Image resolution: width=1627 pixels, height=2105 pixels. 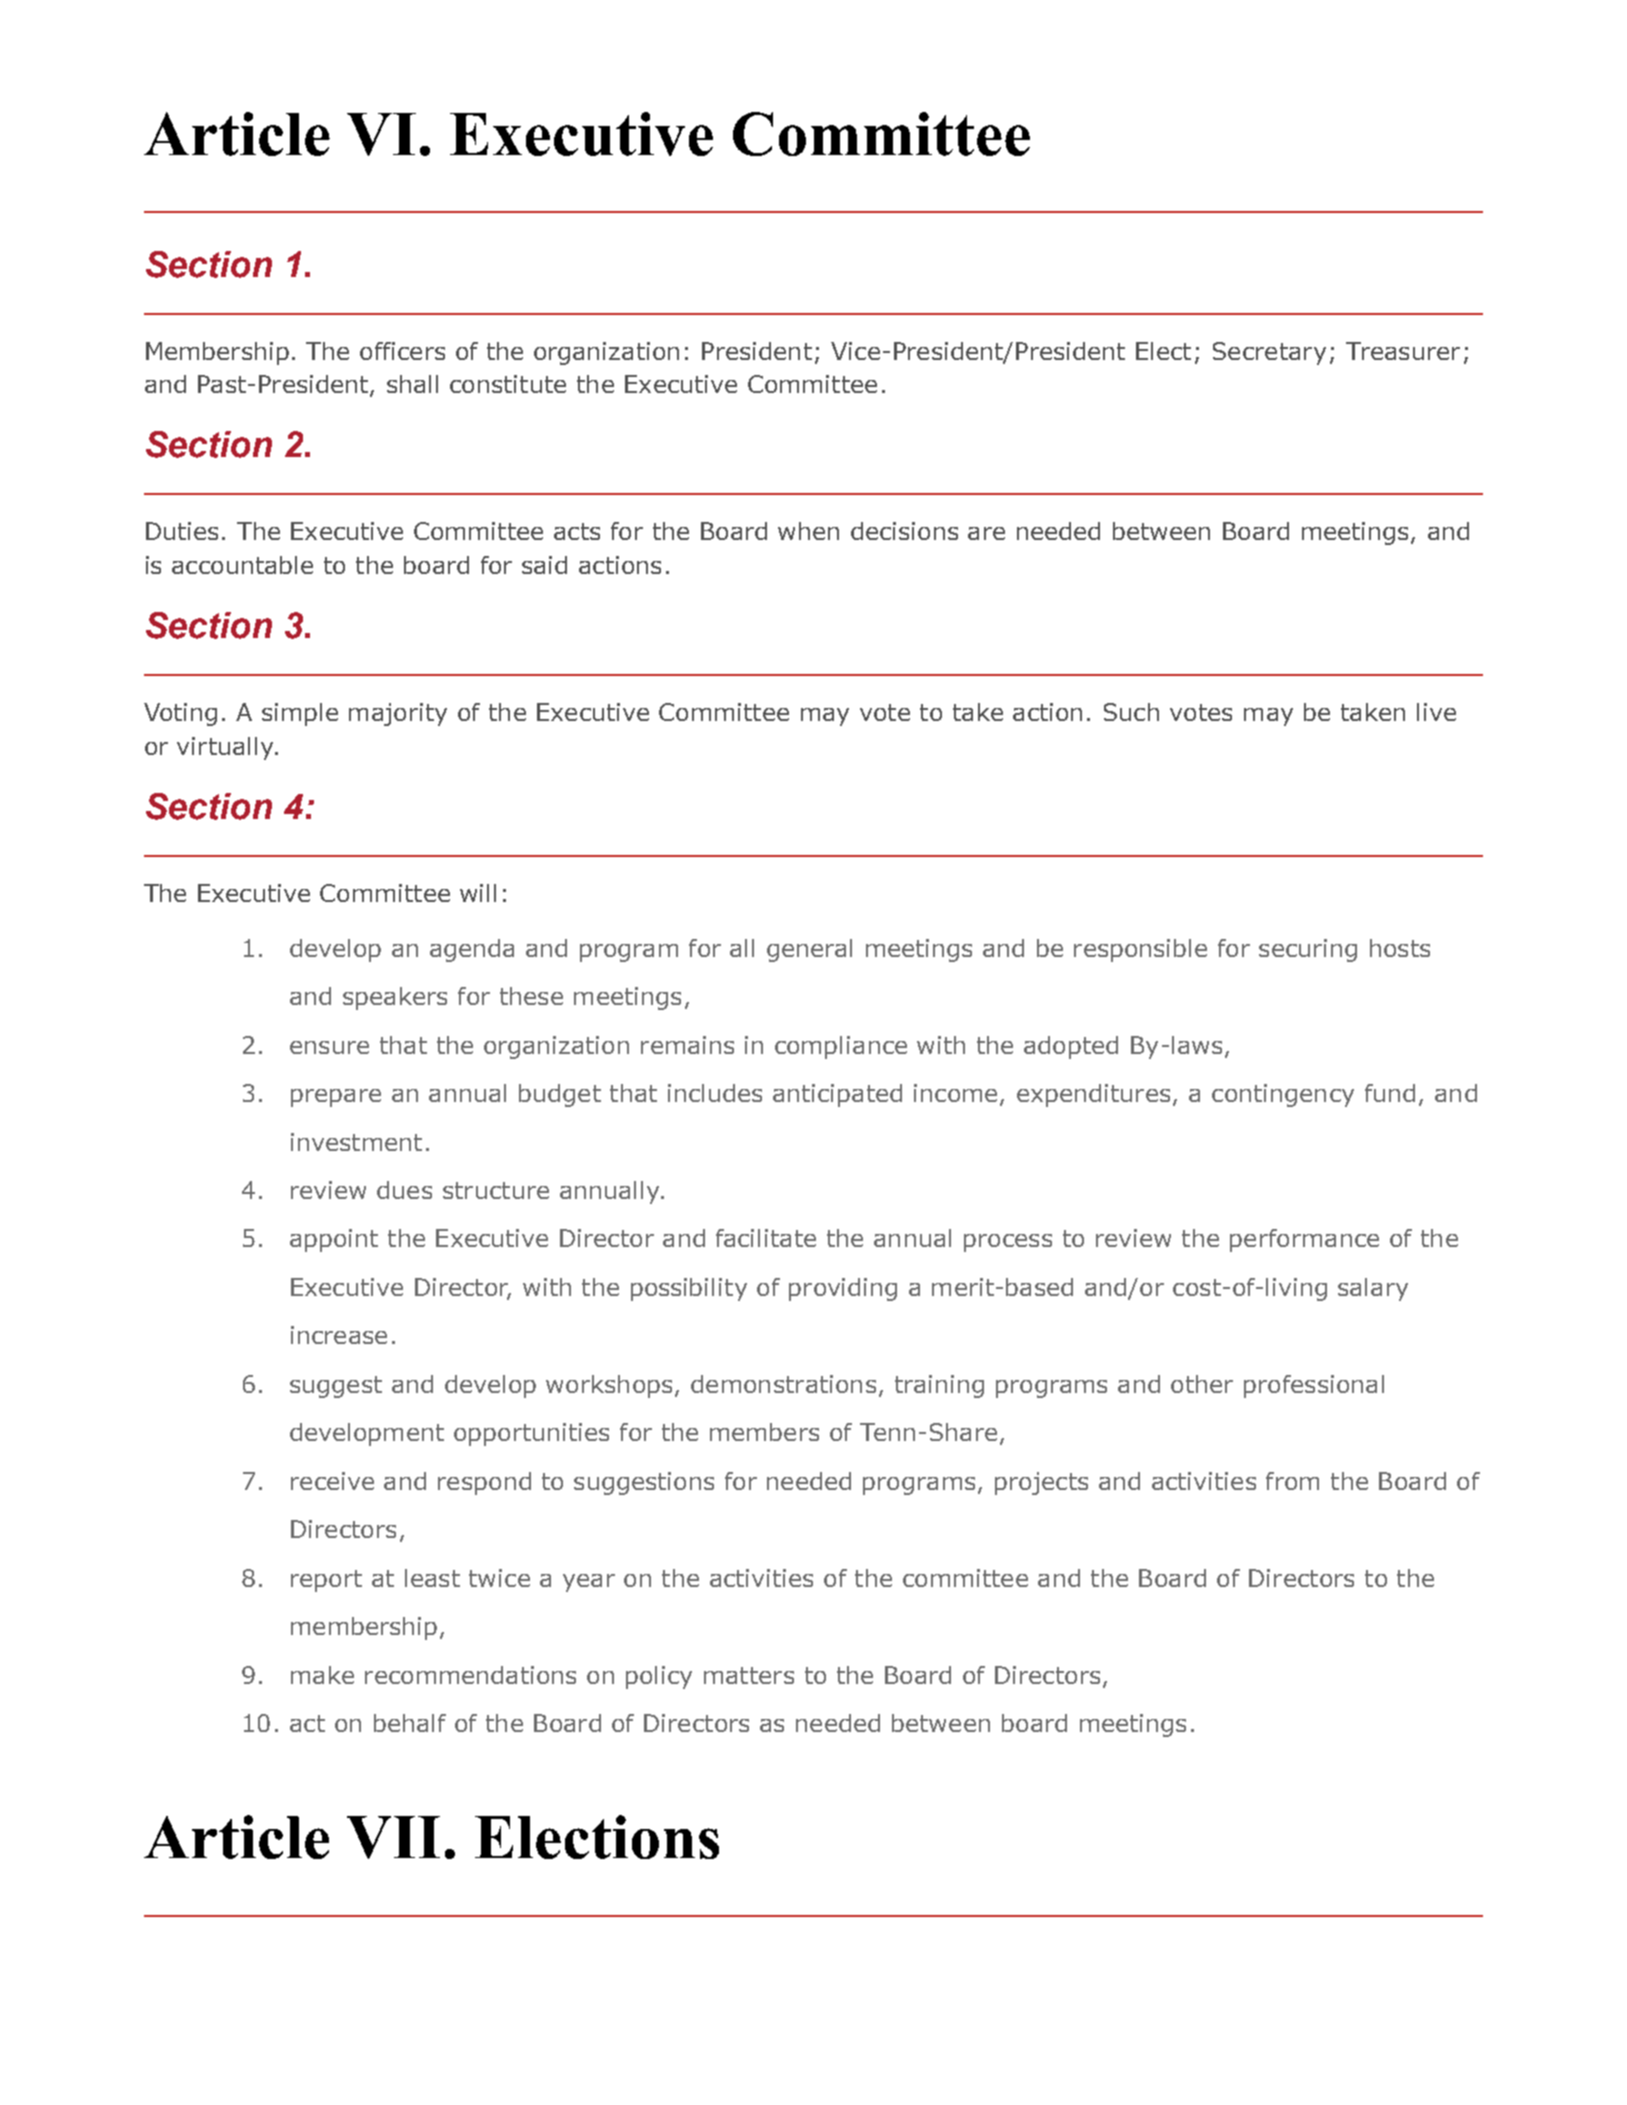 I want to click on professional, so click(x=1314, y=1386).
